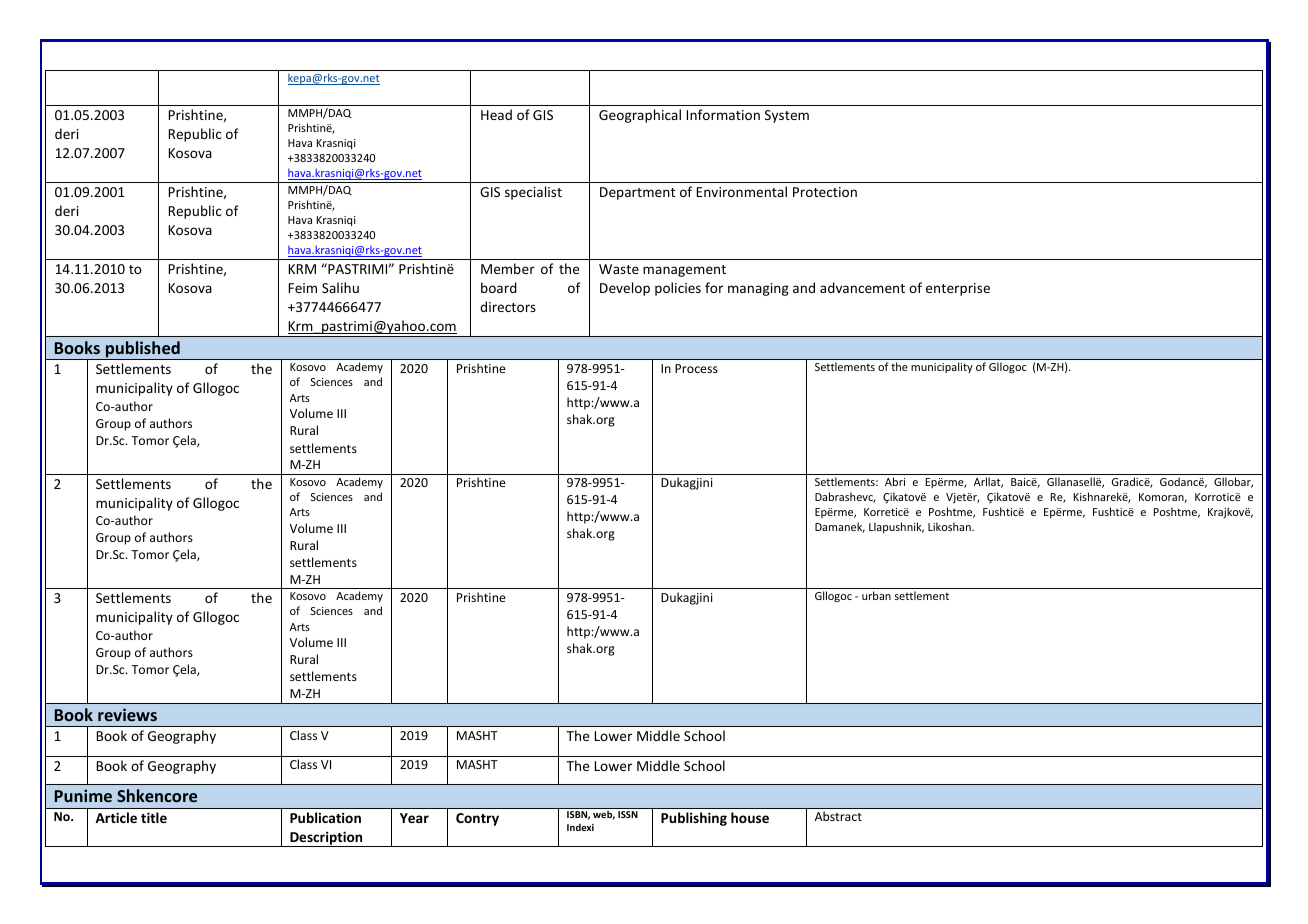 The width and height of the page is (1308, 924). What do you see at coordinates (696, 368) in the page?
I see `Process` at bounding box center [696, 368].
